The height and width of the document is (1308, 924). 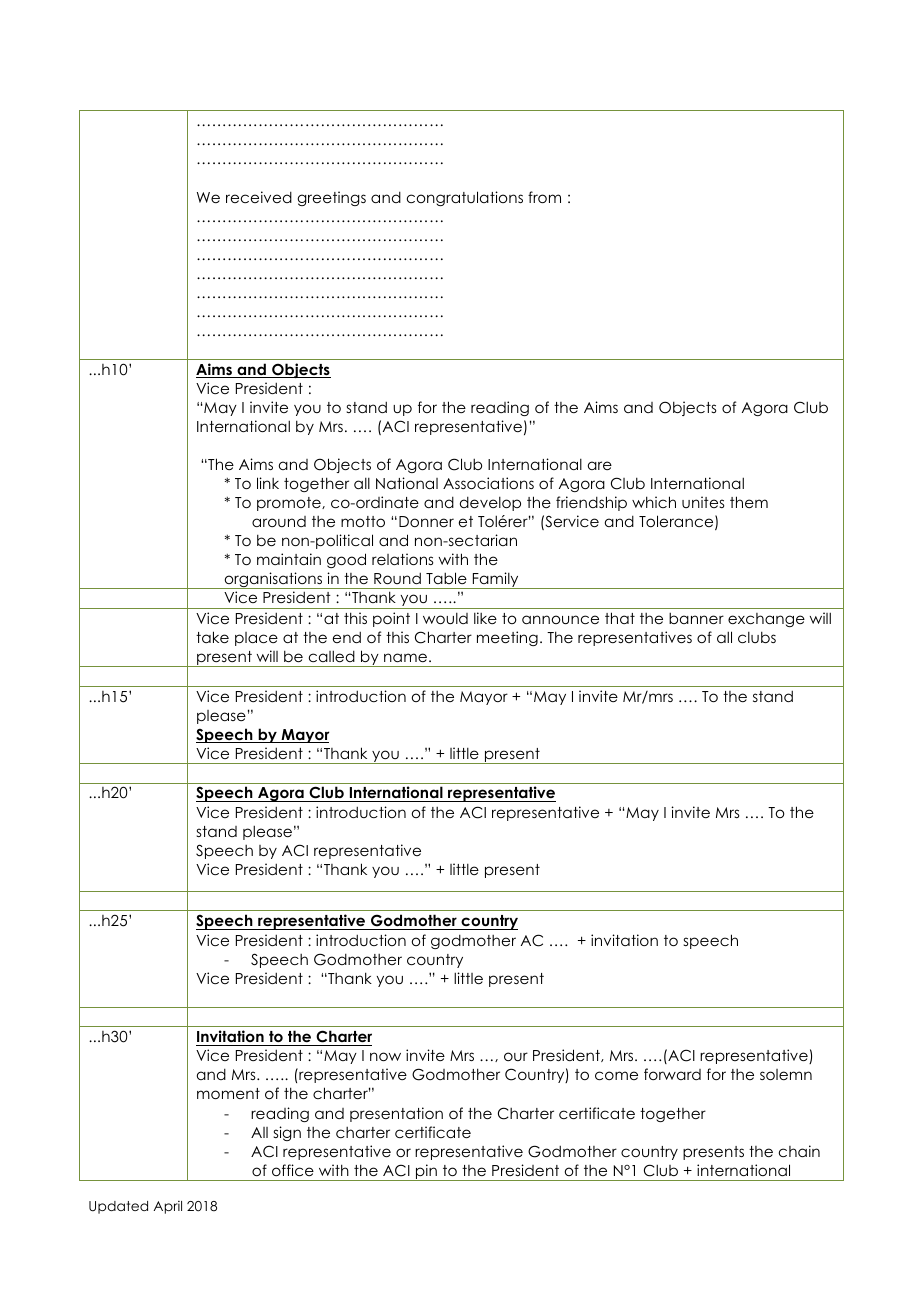 I want to click on received, so click(x=259, y=197).
